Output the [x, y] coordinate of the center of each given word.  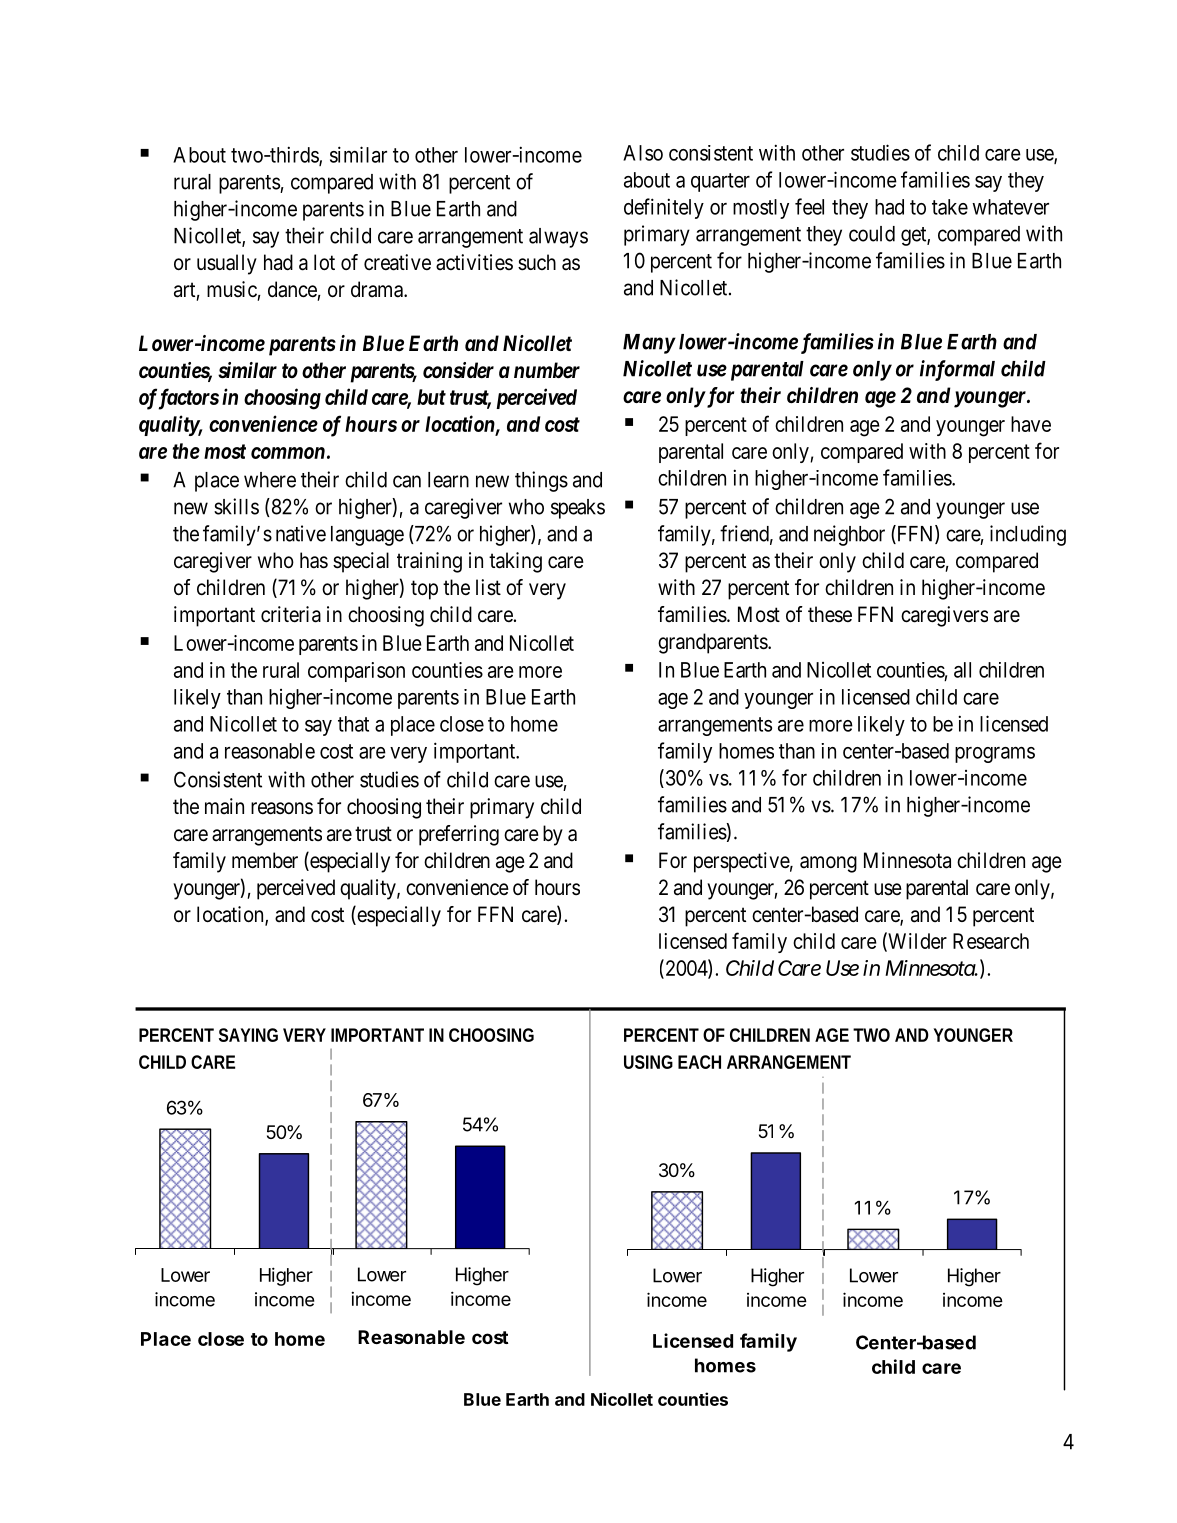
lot [324, 262]
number [547, 370]
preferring [459, 835]
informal [957, 370]
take [950, 207]
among [828, 864]
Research [991, 941]
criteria [291, 614]
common [288, 453]
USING [648, 1062]
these [830, 614]
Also [643, 153]
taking [515, 562]
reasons [282, 808]
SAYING [248, 1035]
